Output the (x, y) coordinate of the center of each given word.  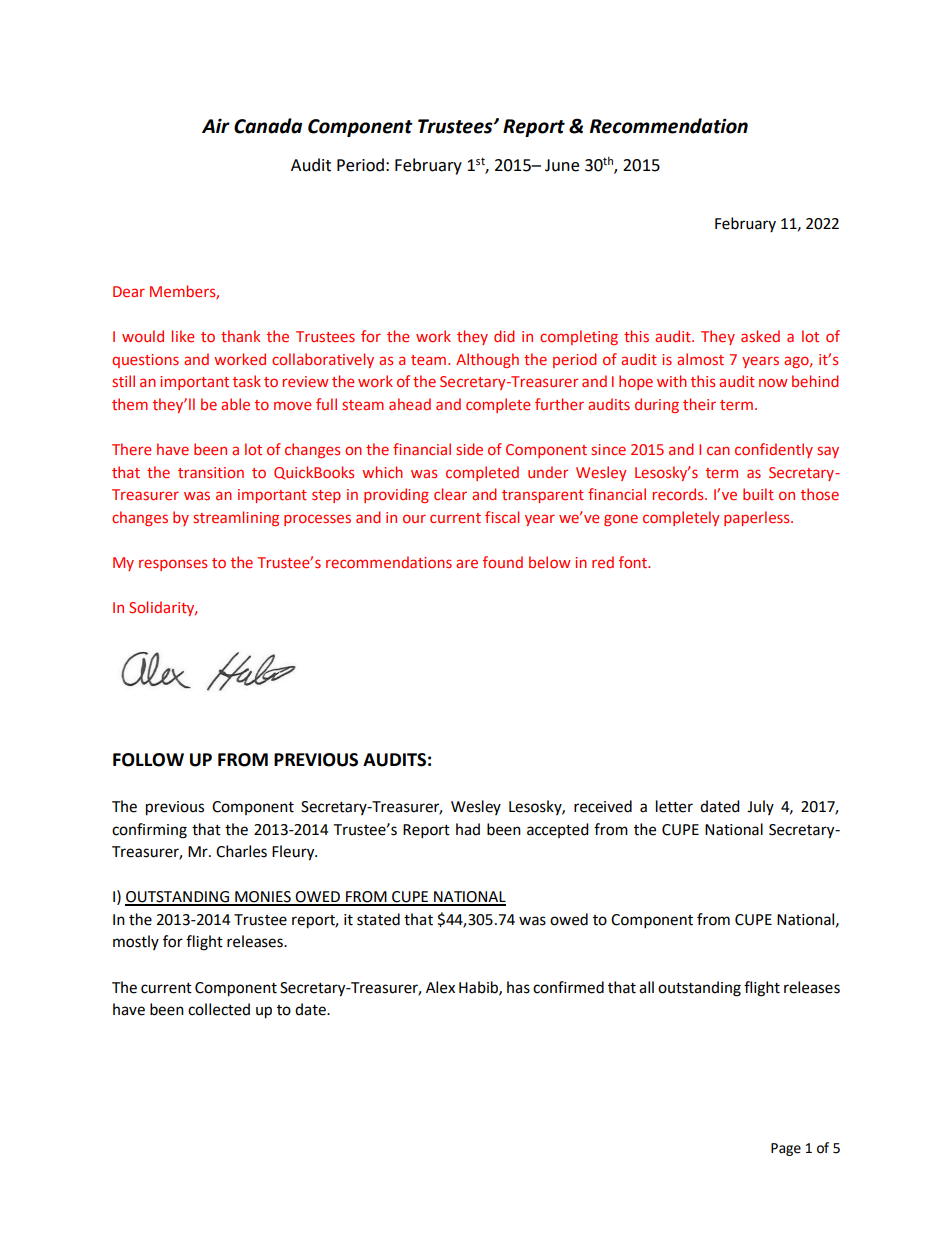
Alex (440, 987)
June (562, 165)
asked (760, 336)
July (760, 807)
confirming (149, 831)
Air (216, 125)
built (758, 494)
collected (219, 1009)
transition (211, 472)
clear (450, 494)
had (468, 829)
